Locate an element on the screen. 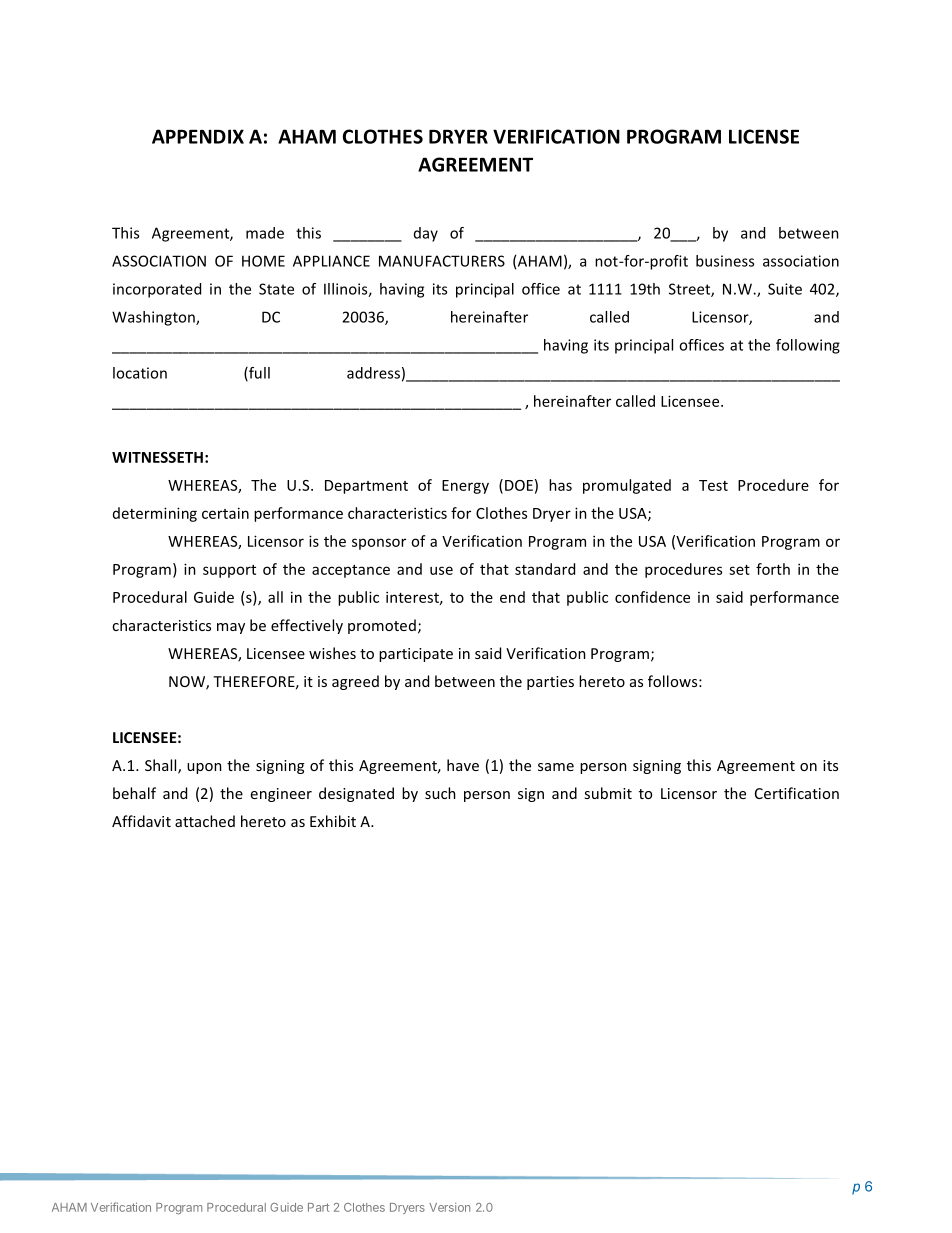  following is located at coordinates (808, 346).
